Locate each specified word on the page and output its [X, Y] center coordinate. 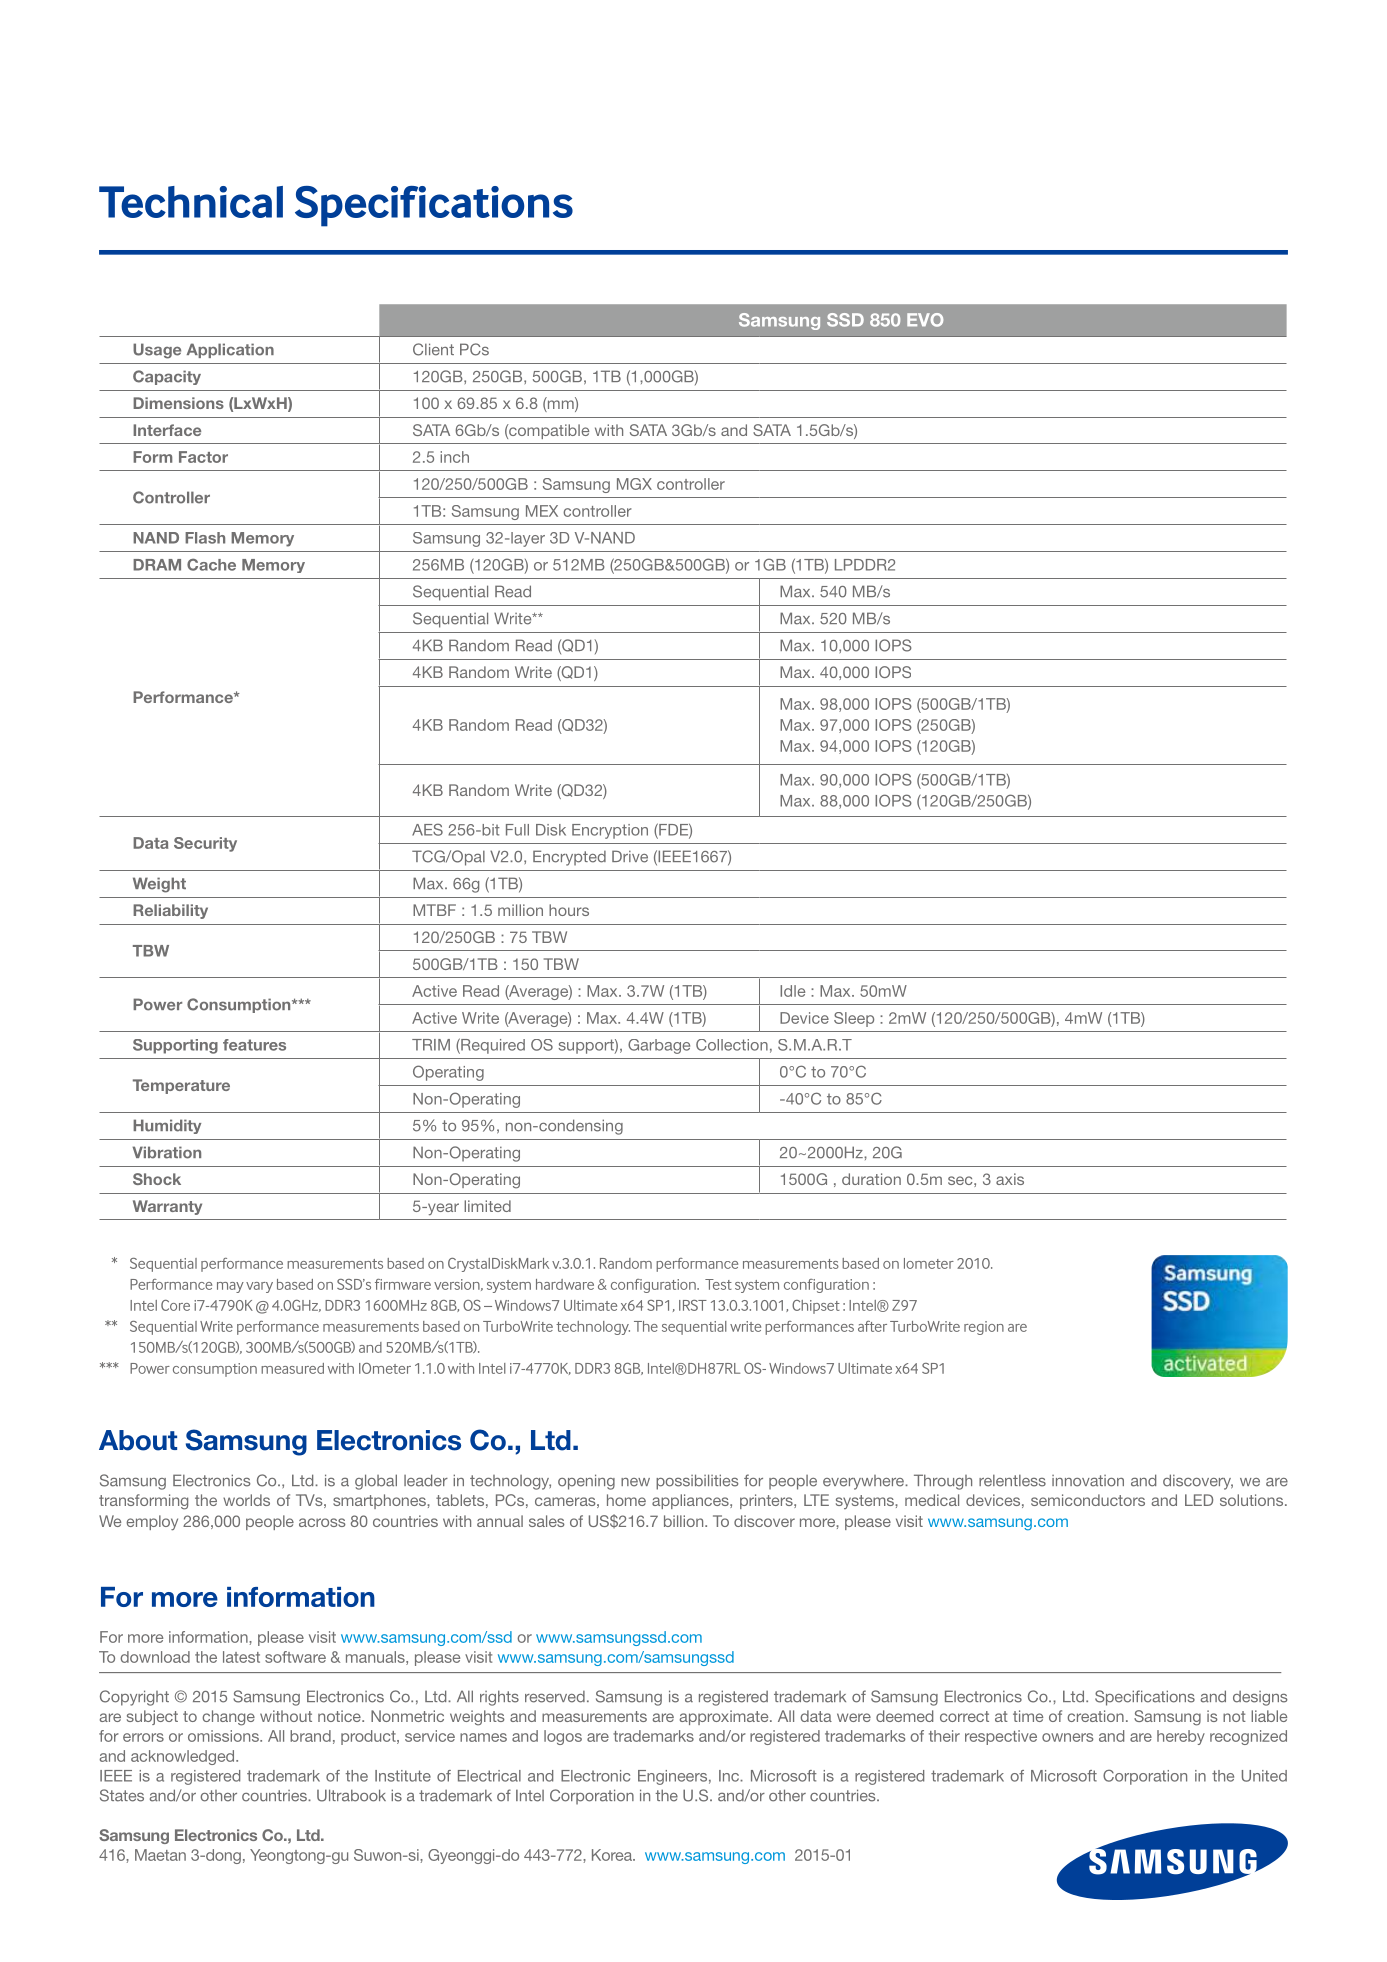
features [254, 1045]
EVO [925, 320]
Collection [732, 1045]
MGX [634, 484]
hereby [1181, 1737]
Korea [613, 1855]
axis [1010, 1179]
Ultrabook [351, 1795]
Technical [191, 202]
